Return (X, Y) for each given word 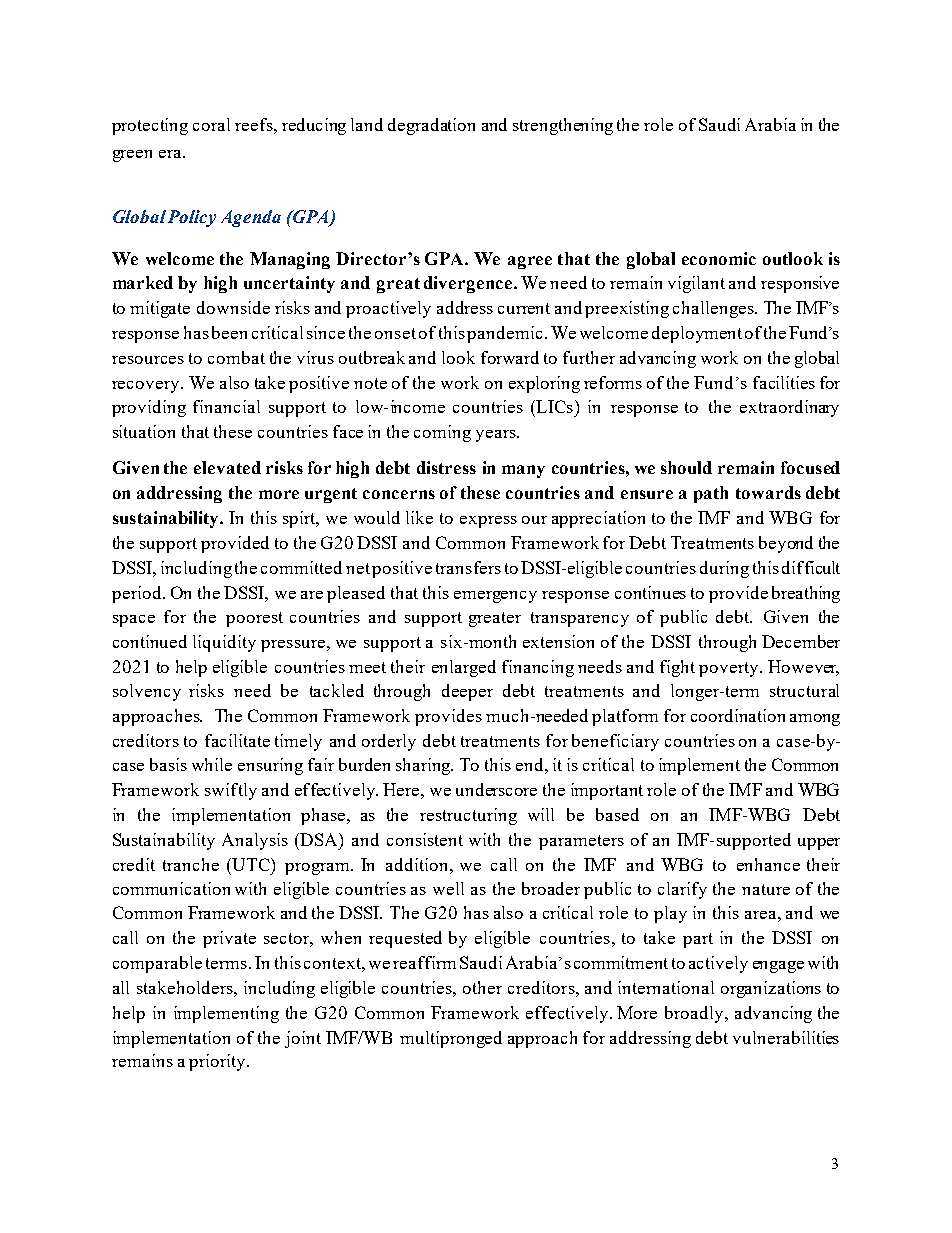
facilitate (237, 740)
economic (719, 258)
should (686, 467)
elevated (227, 467)
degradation (431, 126)
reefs (255, 124)
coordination (738, 715)
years (497, 436)
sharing (424, 766)
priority (218, 1062)
